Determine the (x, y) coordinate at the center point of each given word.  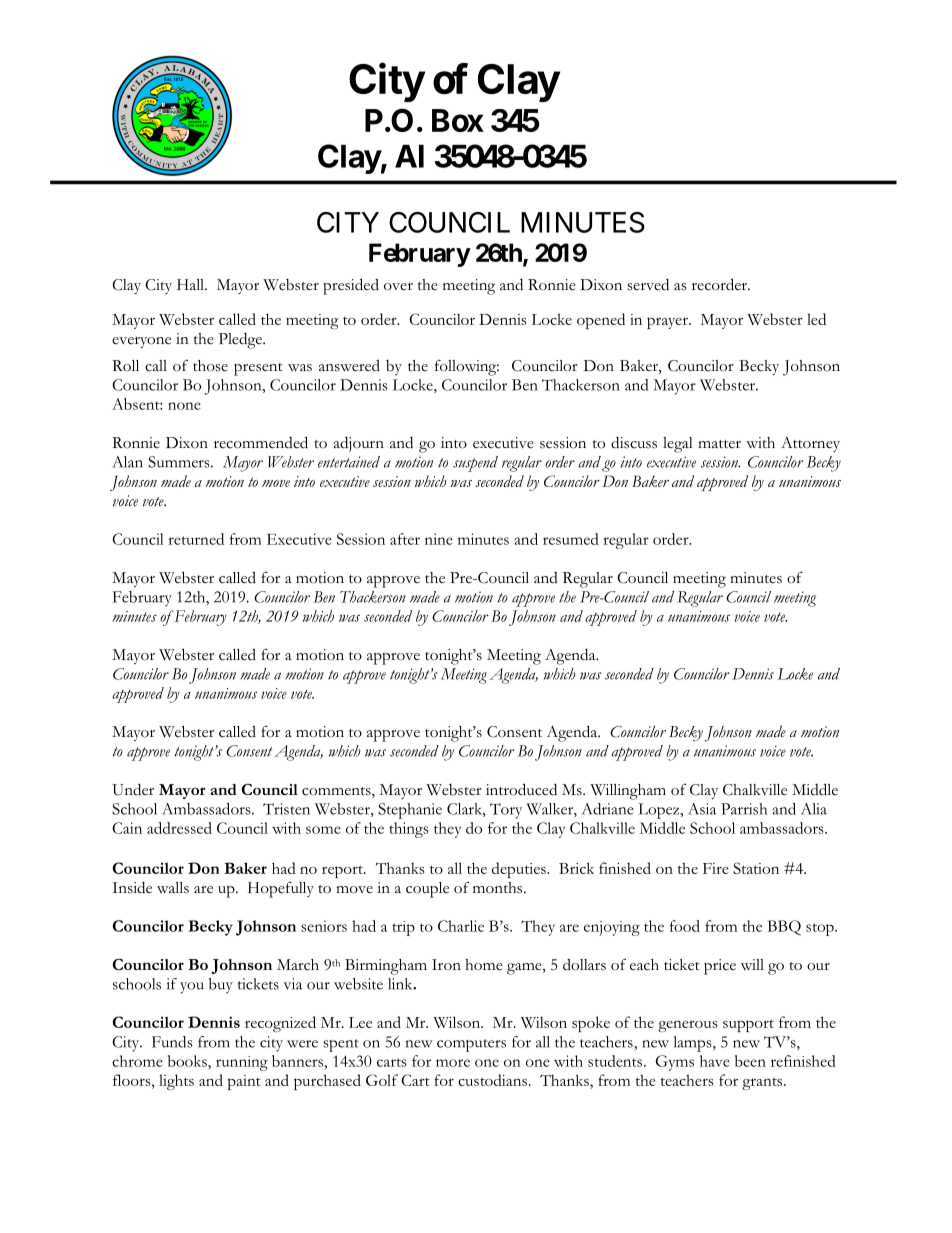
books (188, 1061)
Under (133, 789)
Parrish (744, 809)
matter (719, 444)
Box (458, 120)
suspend (475, 464)
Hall (191, 284)
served (648, 284)
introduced (521, 789)
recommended (261, 442)
